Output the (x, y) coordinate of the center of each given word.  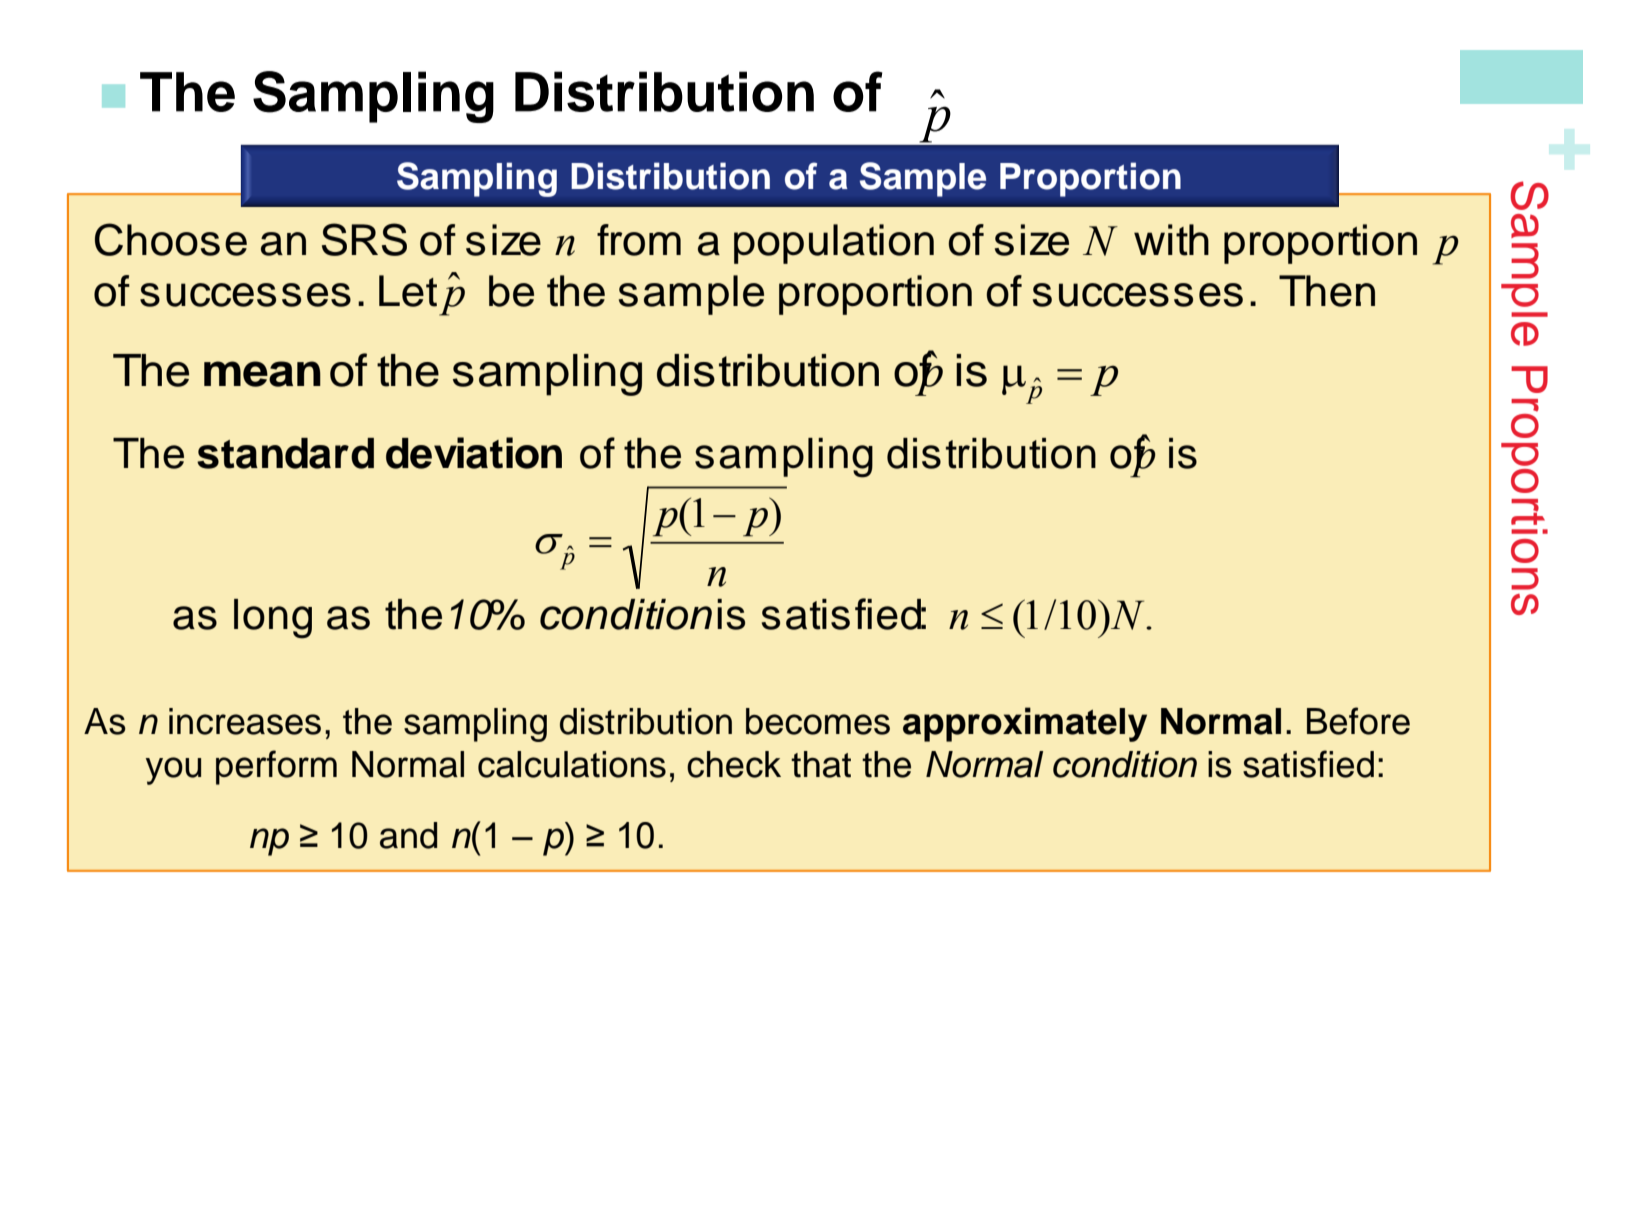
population (834, 244)
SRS (364, 239)
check (734, 764)
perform (276, 767)
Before (1358, 721)
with (1171, 240)
